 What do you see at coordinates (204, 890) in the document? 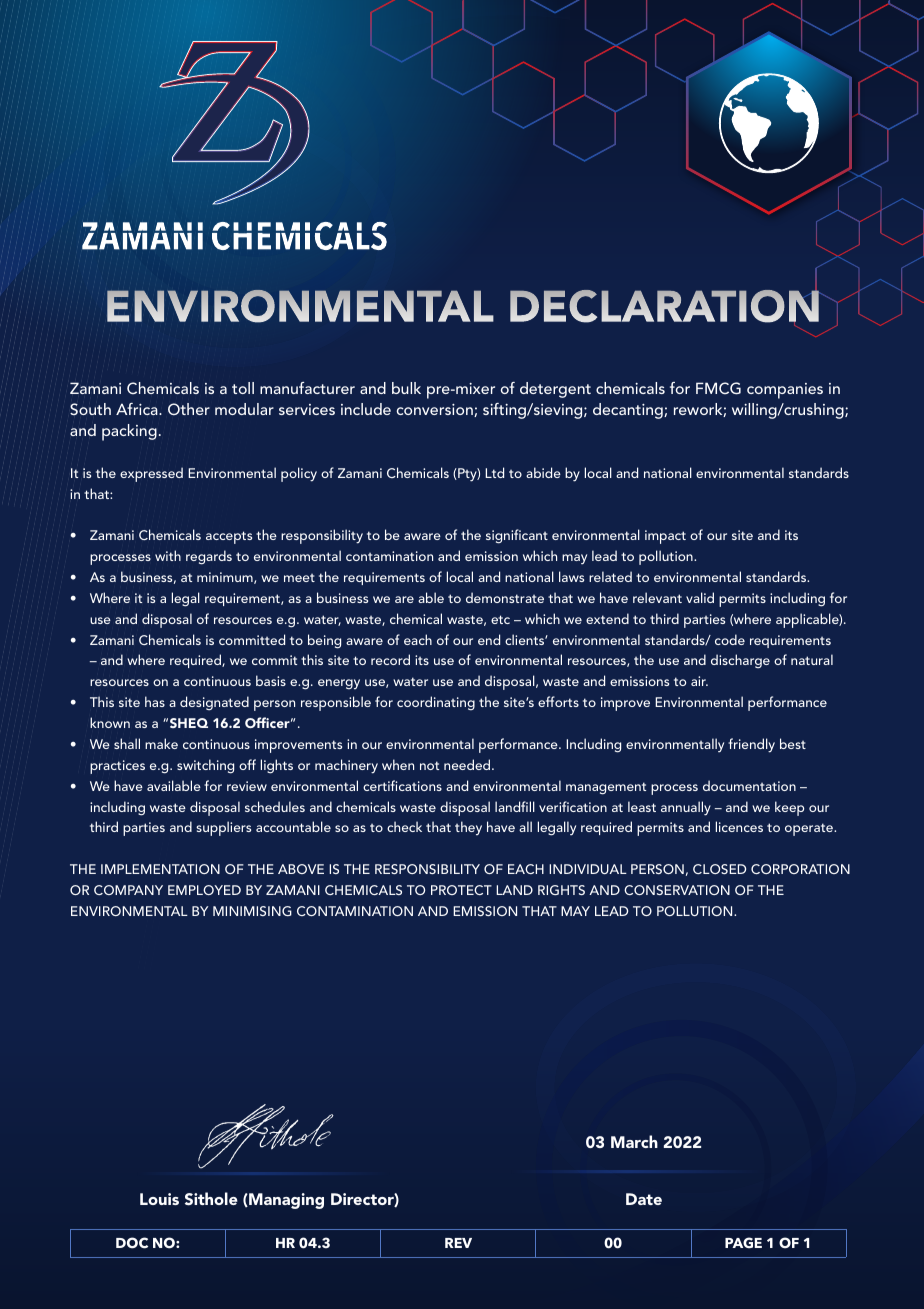
I see `EMPLOYED` at bounding box center [204, 890].
